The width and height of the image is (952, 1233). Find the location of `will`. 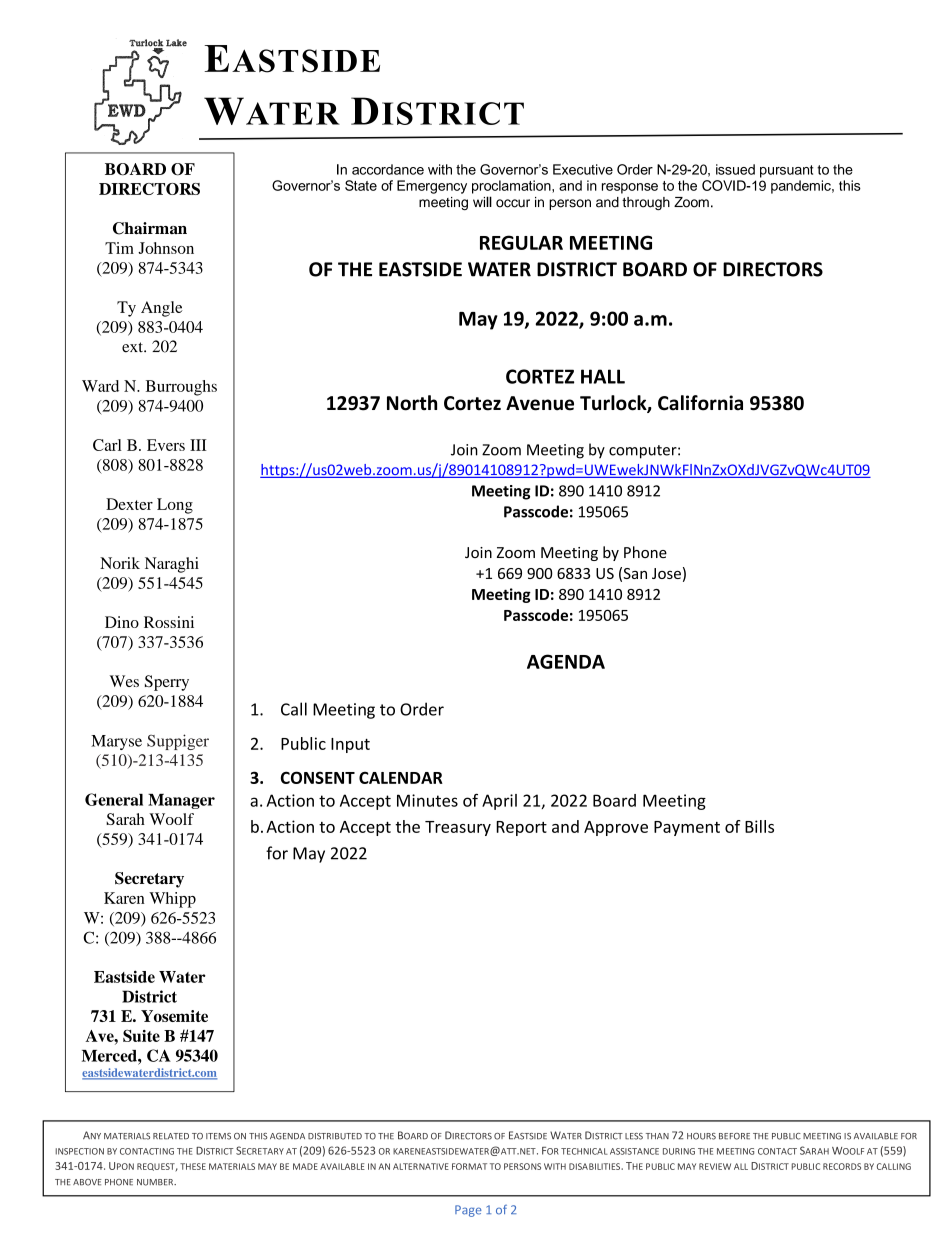

will is located at coordinates (482, 201).
